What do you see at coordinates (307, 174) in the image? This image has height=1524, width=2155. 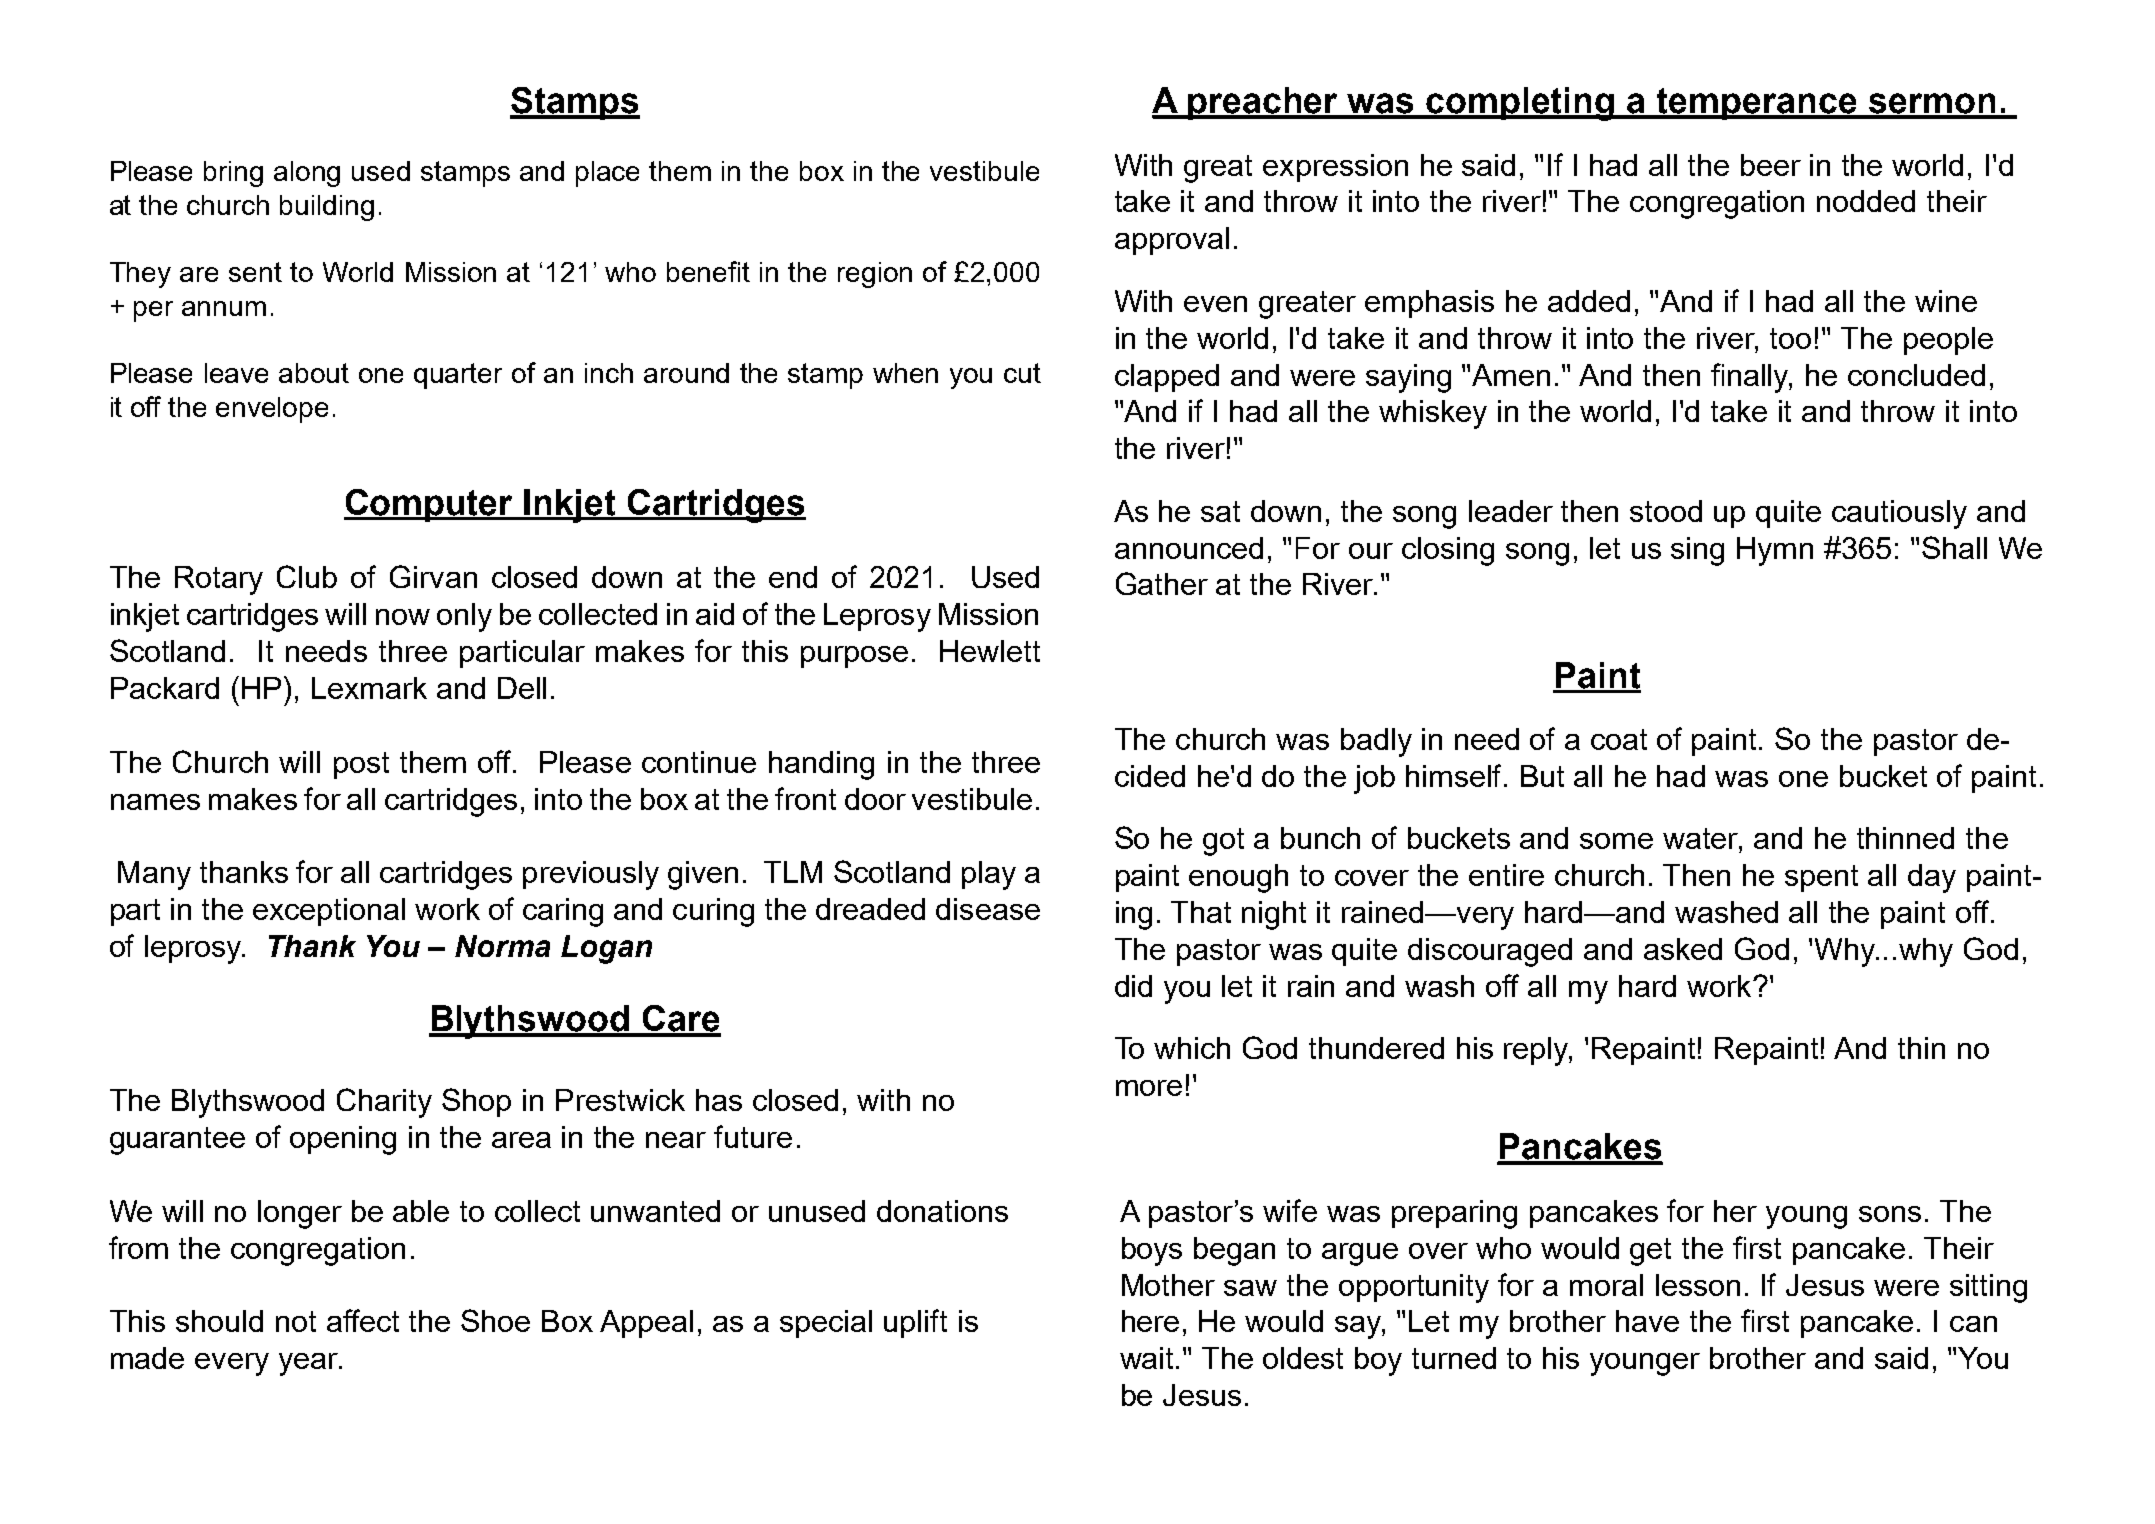 I see `along` at bounding box center [307, 174].
